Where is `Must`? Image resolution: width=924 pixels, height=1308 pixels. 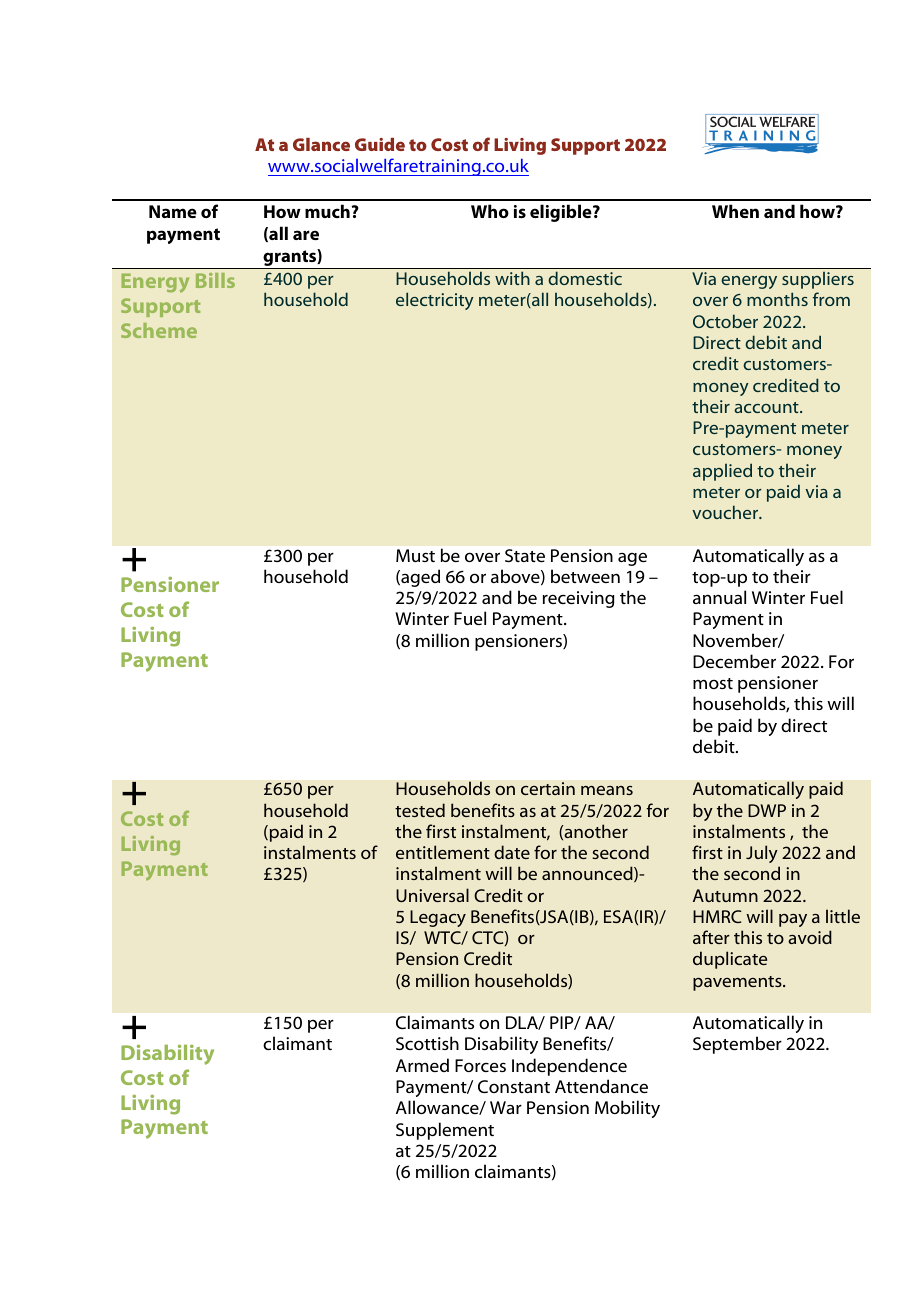
Must is located at coordinates (415, 555).
